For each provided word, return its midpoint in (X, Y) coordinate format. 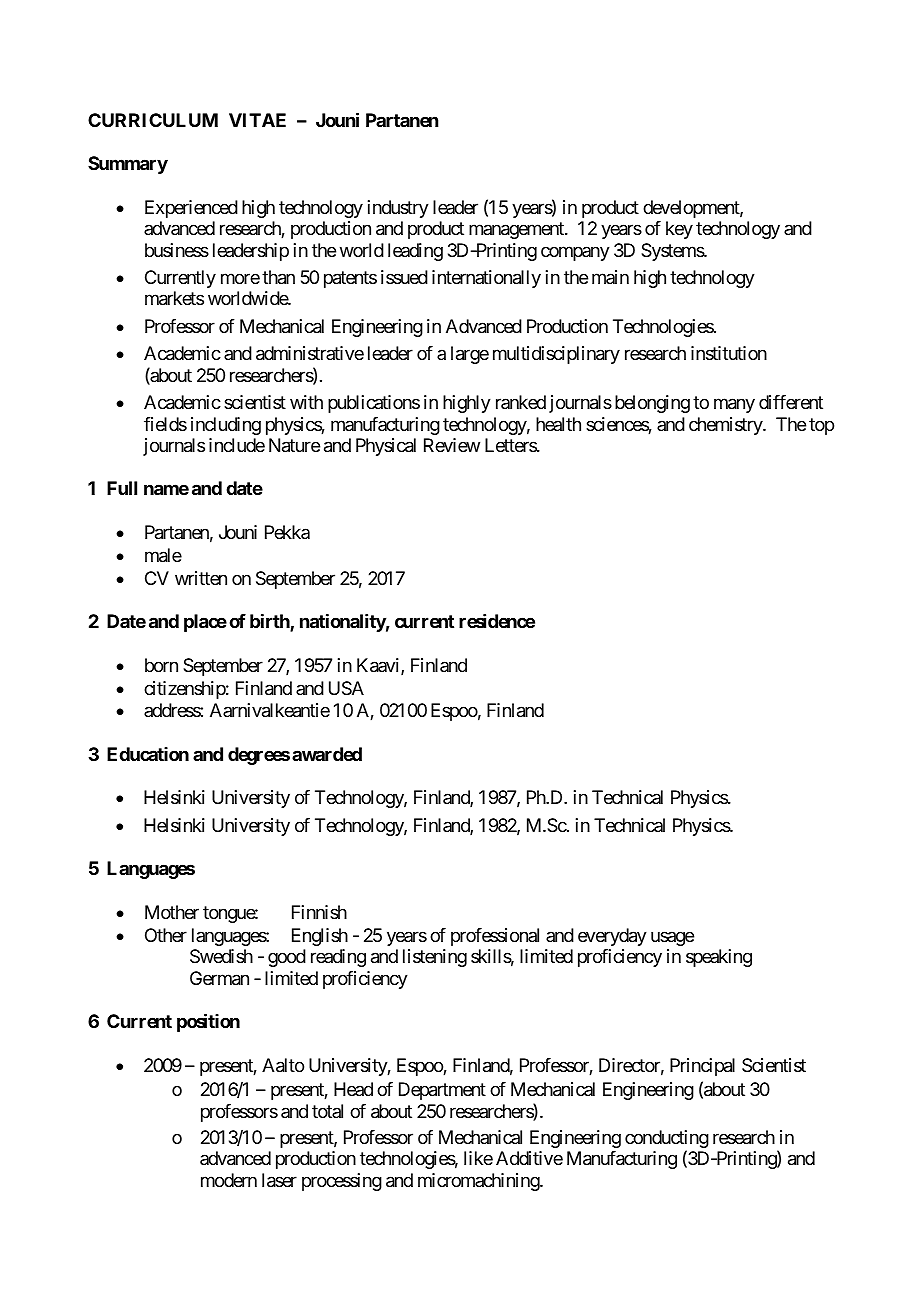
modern (229, 1180)
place (205, 623)
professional (495, 937)
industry (398, 209)
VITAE (257, 120)
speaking (719, 958)
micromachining (479, 1182)
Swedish (221, 956)
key (679, 230)
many (734, 406)
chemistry (726, 426)
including (226, 426)
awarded (327, 754)
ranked (521, 402)
